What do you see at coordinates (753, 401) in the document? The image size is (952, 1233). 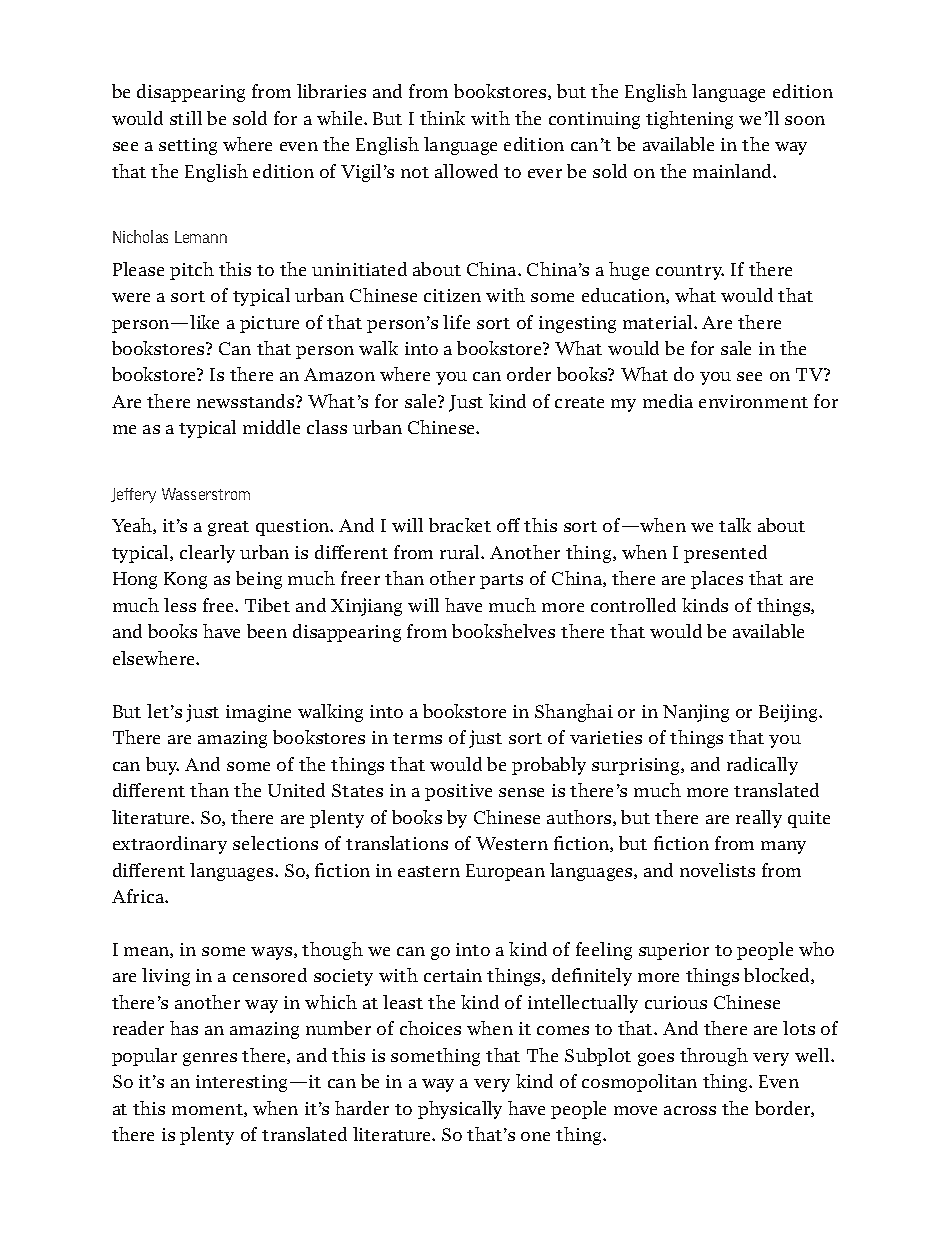 I see `environment` at bounding box center [753, 401].
